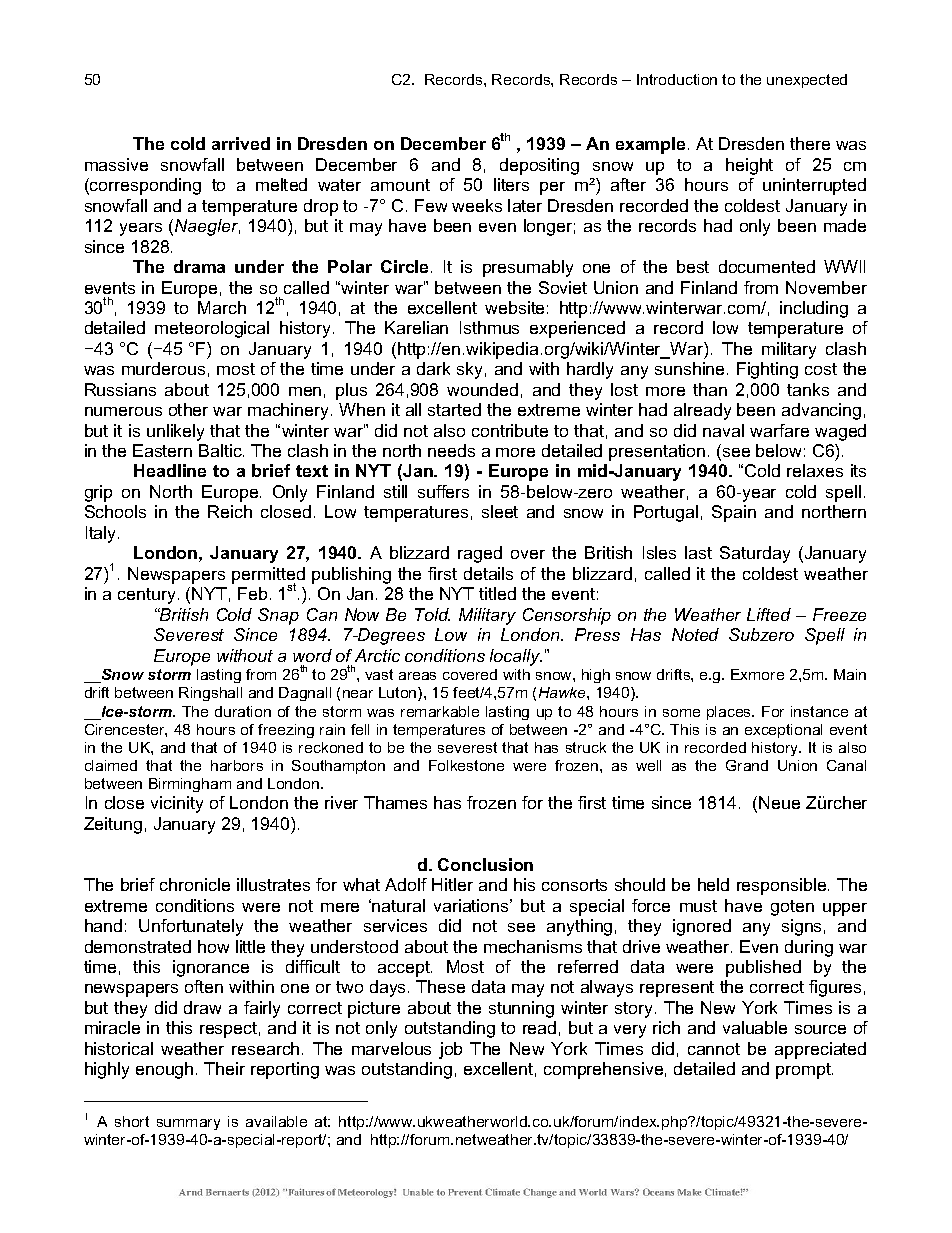  What do you see at coordinates (164, 1070) in the screenshot?
I see `enough` at bounding box center [164, 1070].
